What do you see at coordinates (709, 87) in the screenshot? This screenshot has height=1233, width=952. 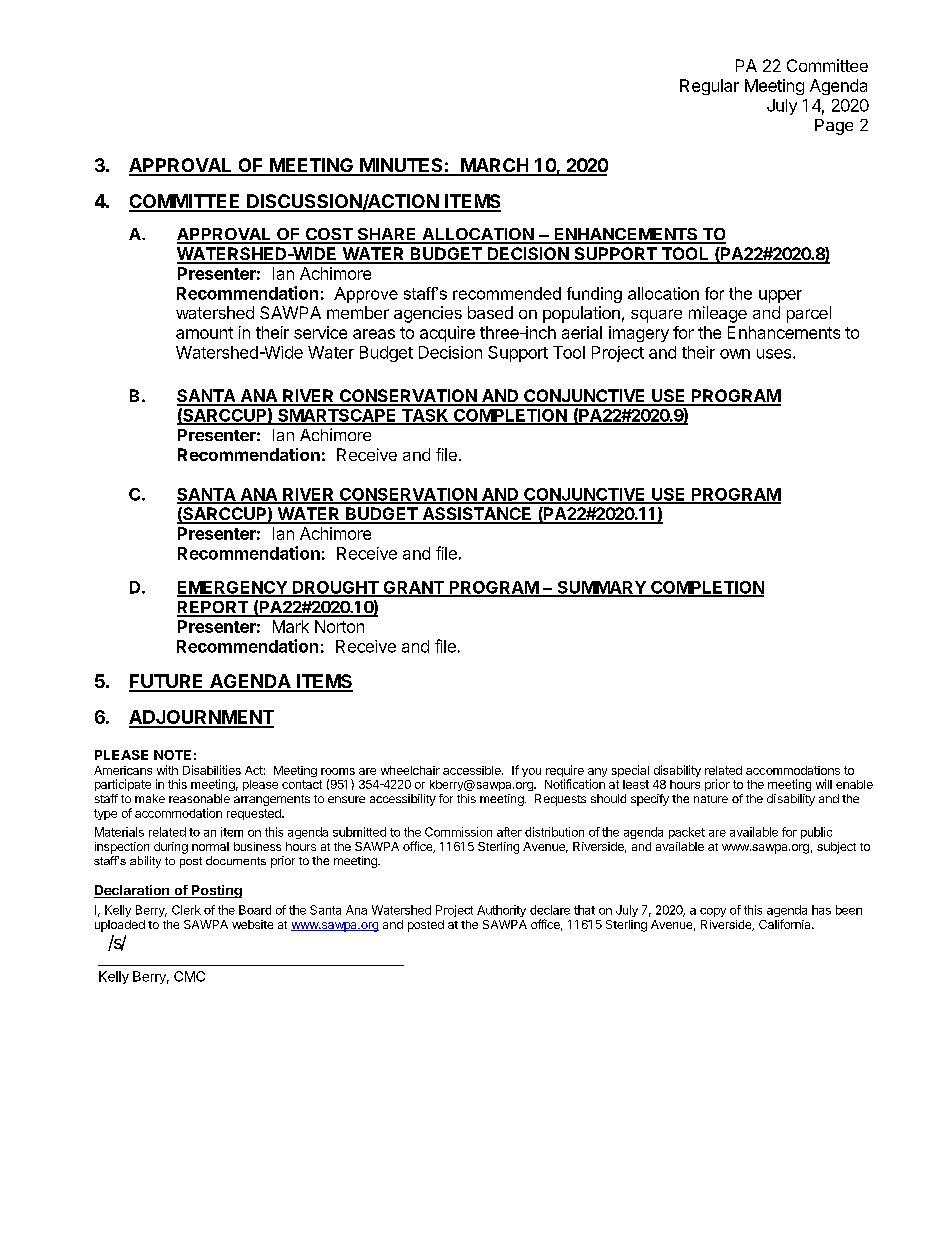 I see `Regular` at bounding box center [709, 87].
